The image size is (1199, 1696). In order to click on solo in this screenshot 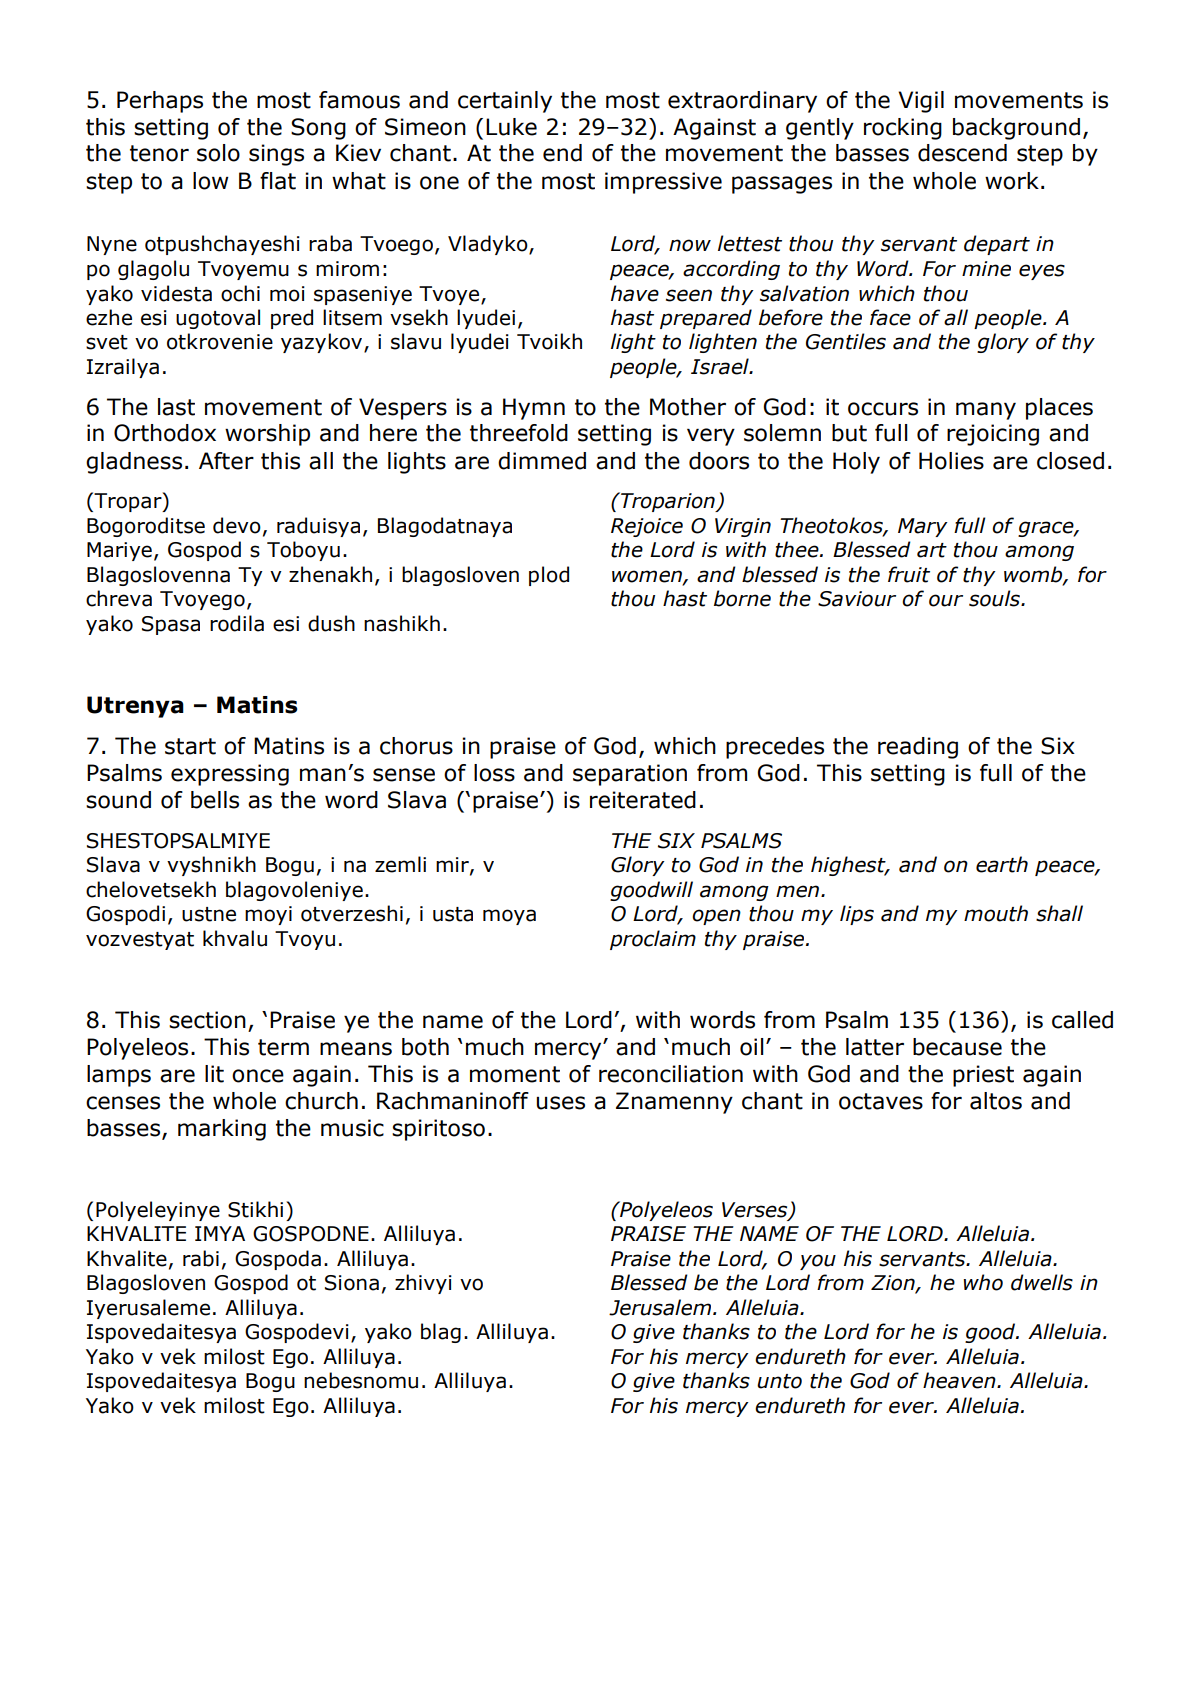, I will do `click(218, 153)`.
